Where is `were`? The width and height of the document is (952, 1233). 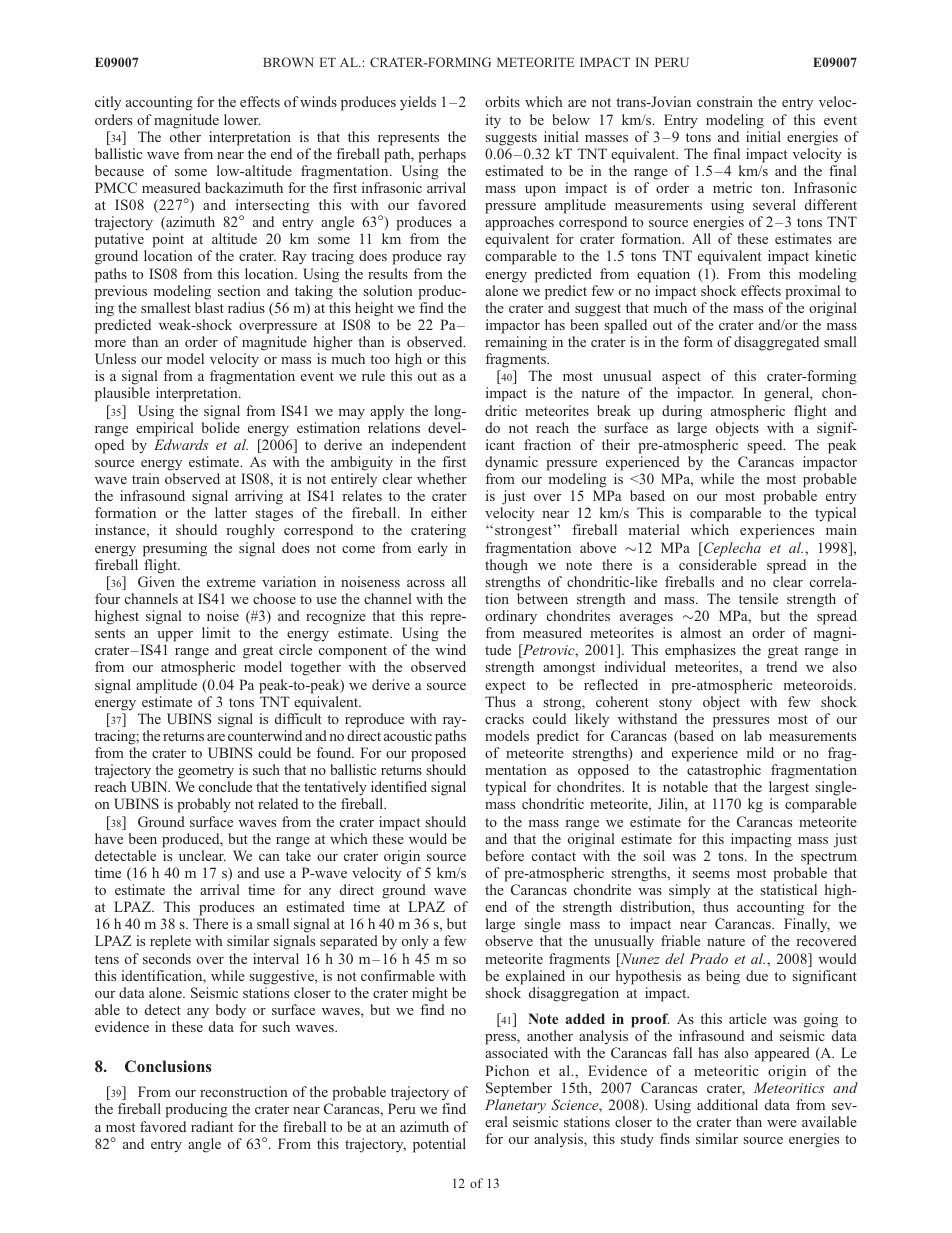 were is located at coordinates (782, 1123).
